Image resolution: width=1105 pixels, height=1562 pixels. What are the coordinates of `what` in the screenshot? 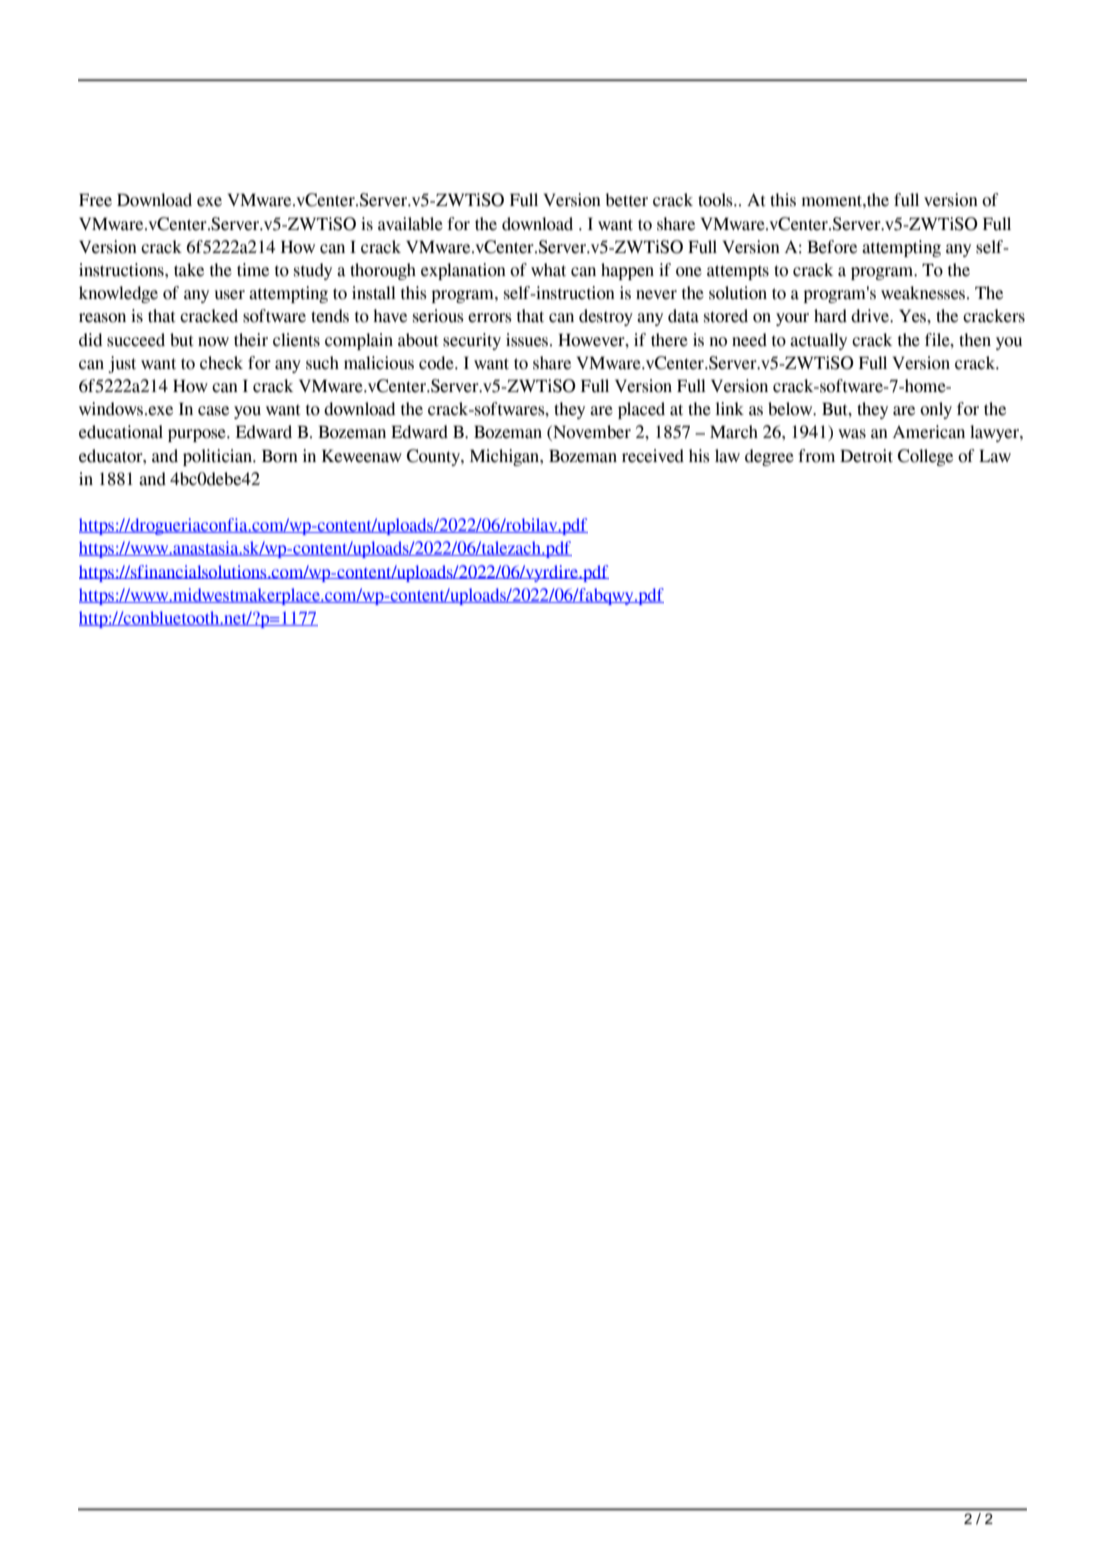 It's located at (548, 270).
